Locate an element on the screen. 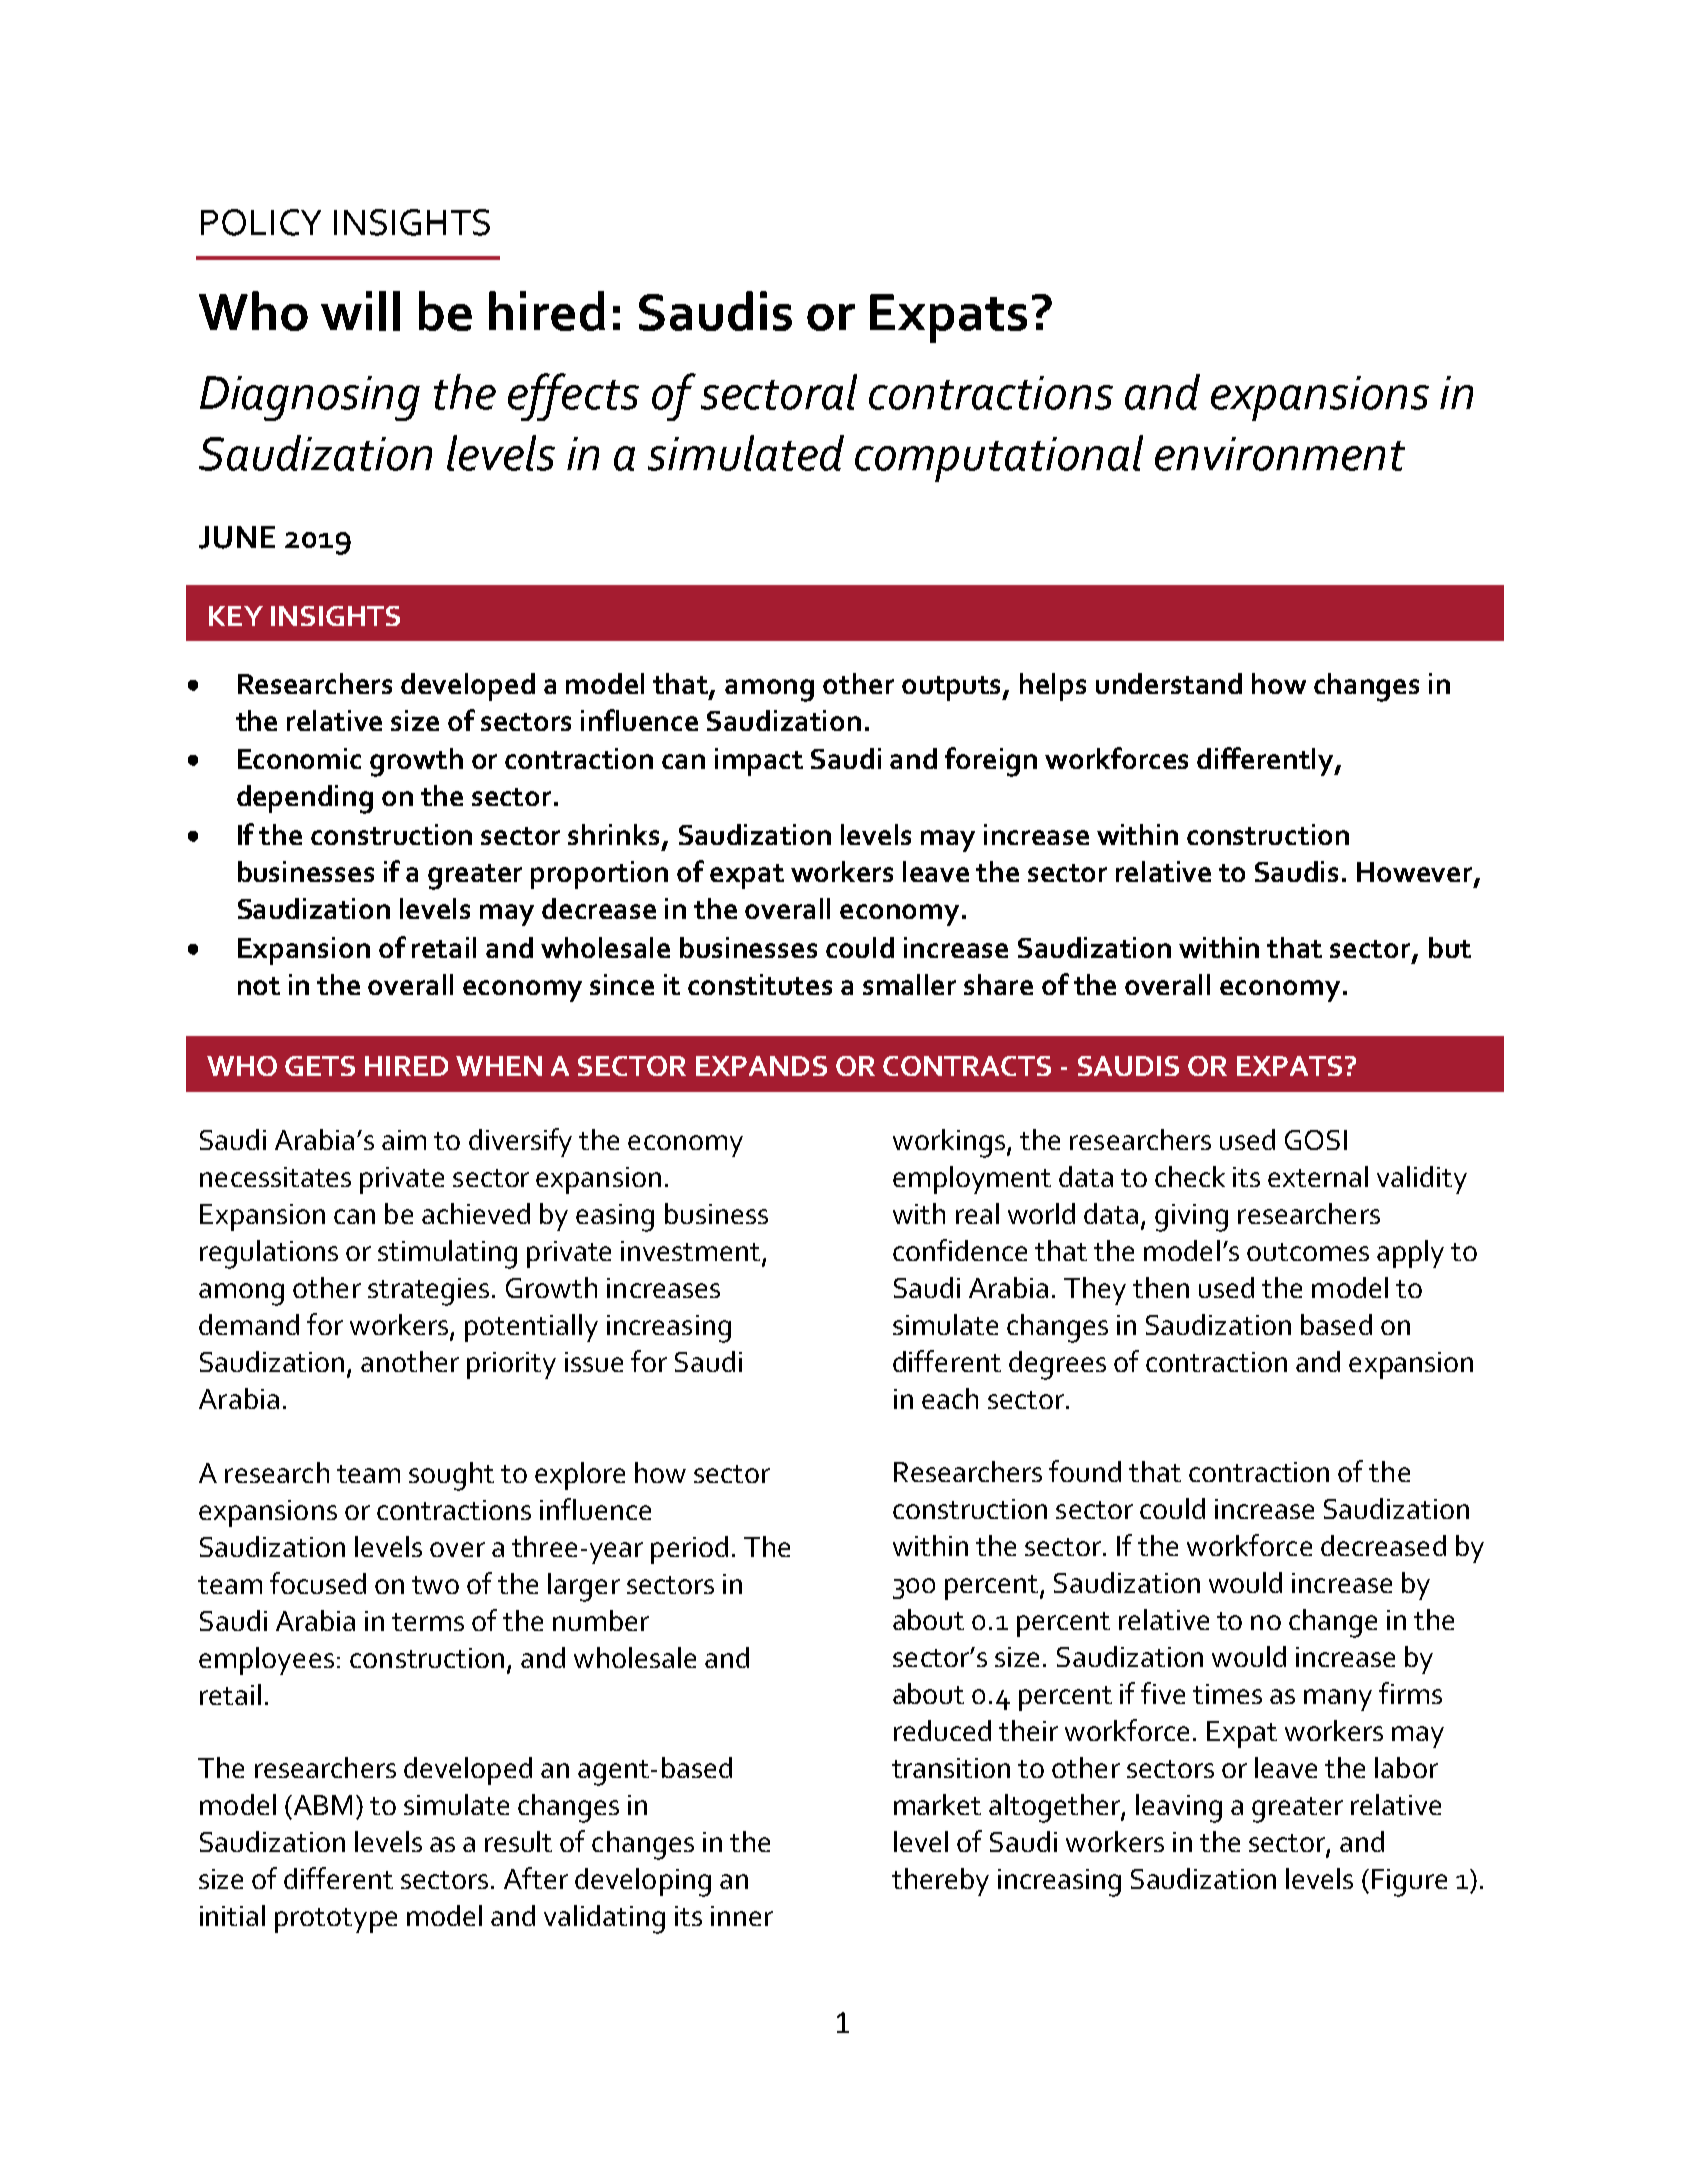 This screenshot has height=2181, width=1685. environment is located at coordinates (1280, 454).
